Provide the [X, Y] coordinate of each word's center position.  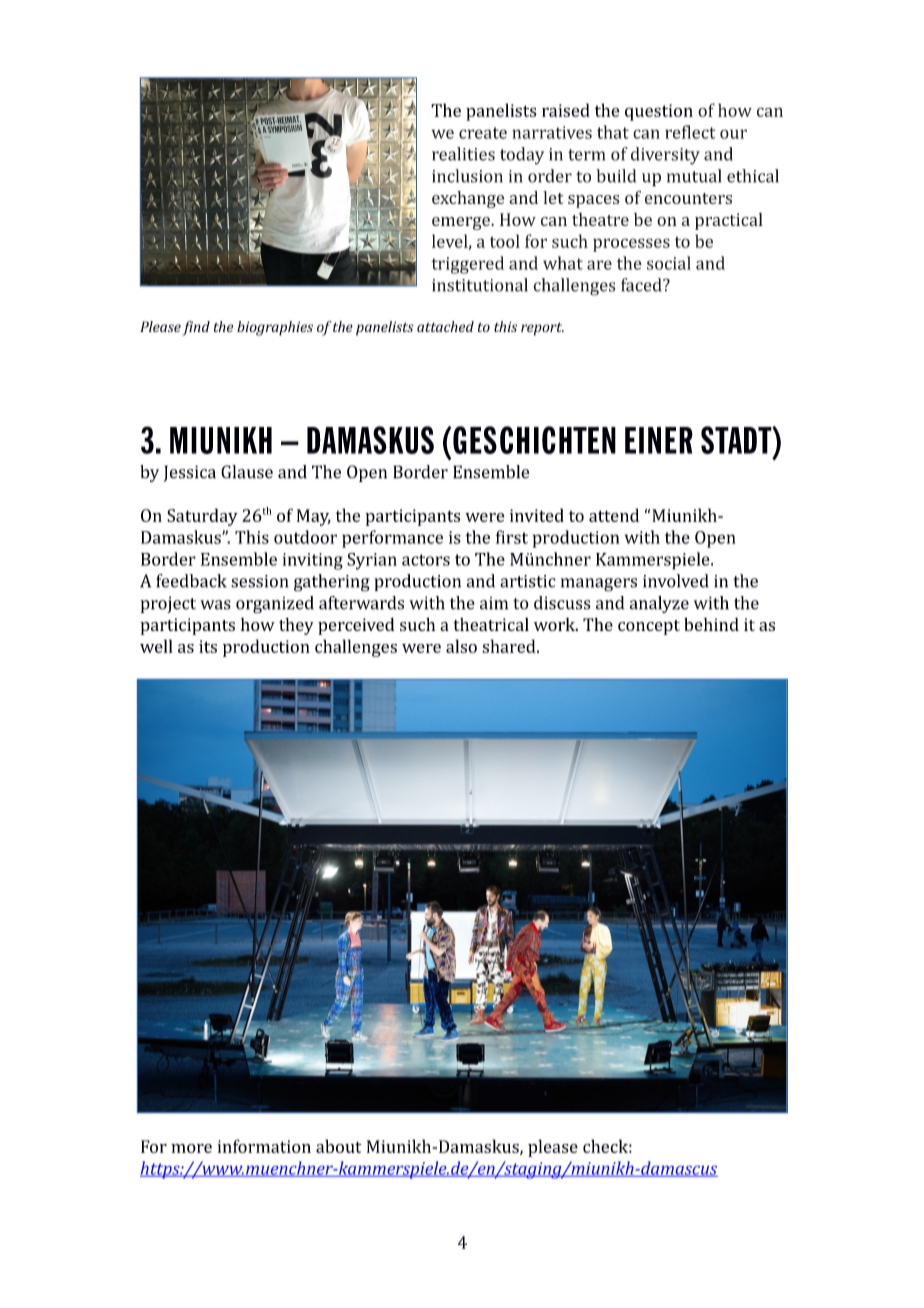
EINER [659, 440]
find [196, 328]
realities [463, 154]
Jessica [190, 473]
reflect [690, 132]
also [461, 646]
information [264, 1146]
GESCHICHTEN [534, 440]
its [208, 646]
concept [649, 627]
